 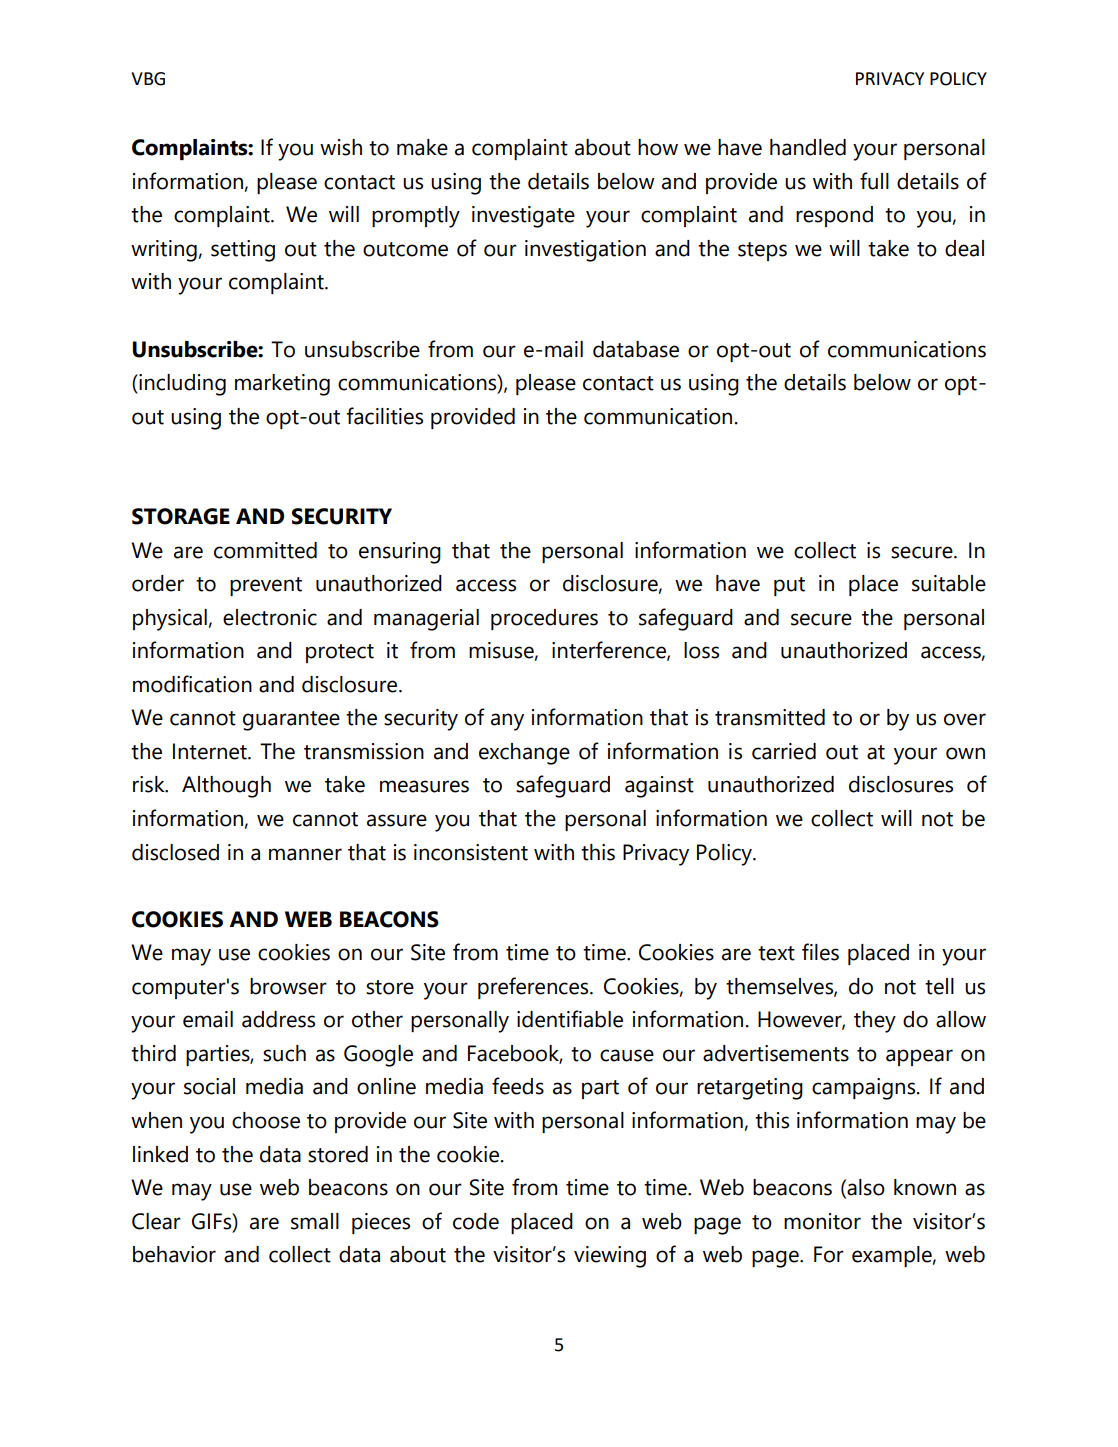 I want to click on inconsistent, so click(x=471, y=852).
